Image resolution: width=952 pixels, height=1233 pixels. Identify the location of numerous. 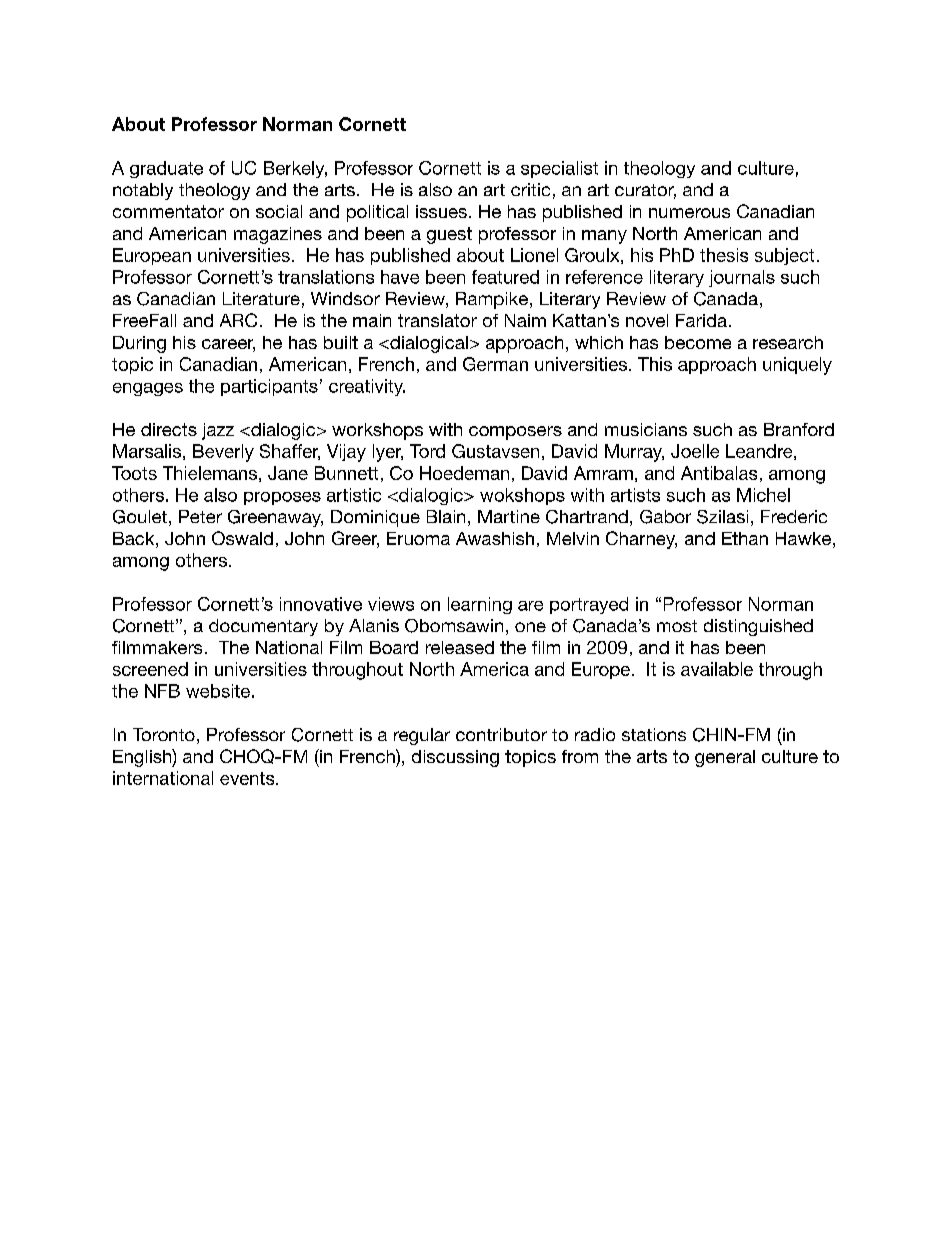
(689, 213).
